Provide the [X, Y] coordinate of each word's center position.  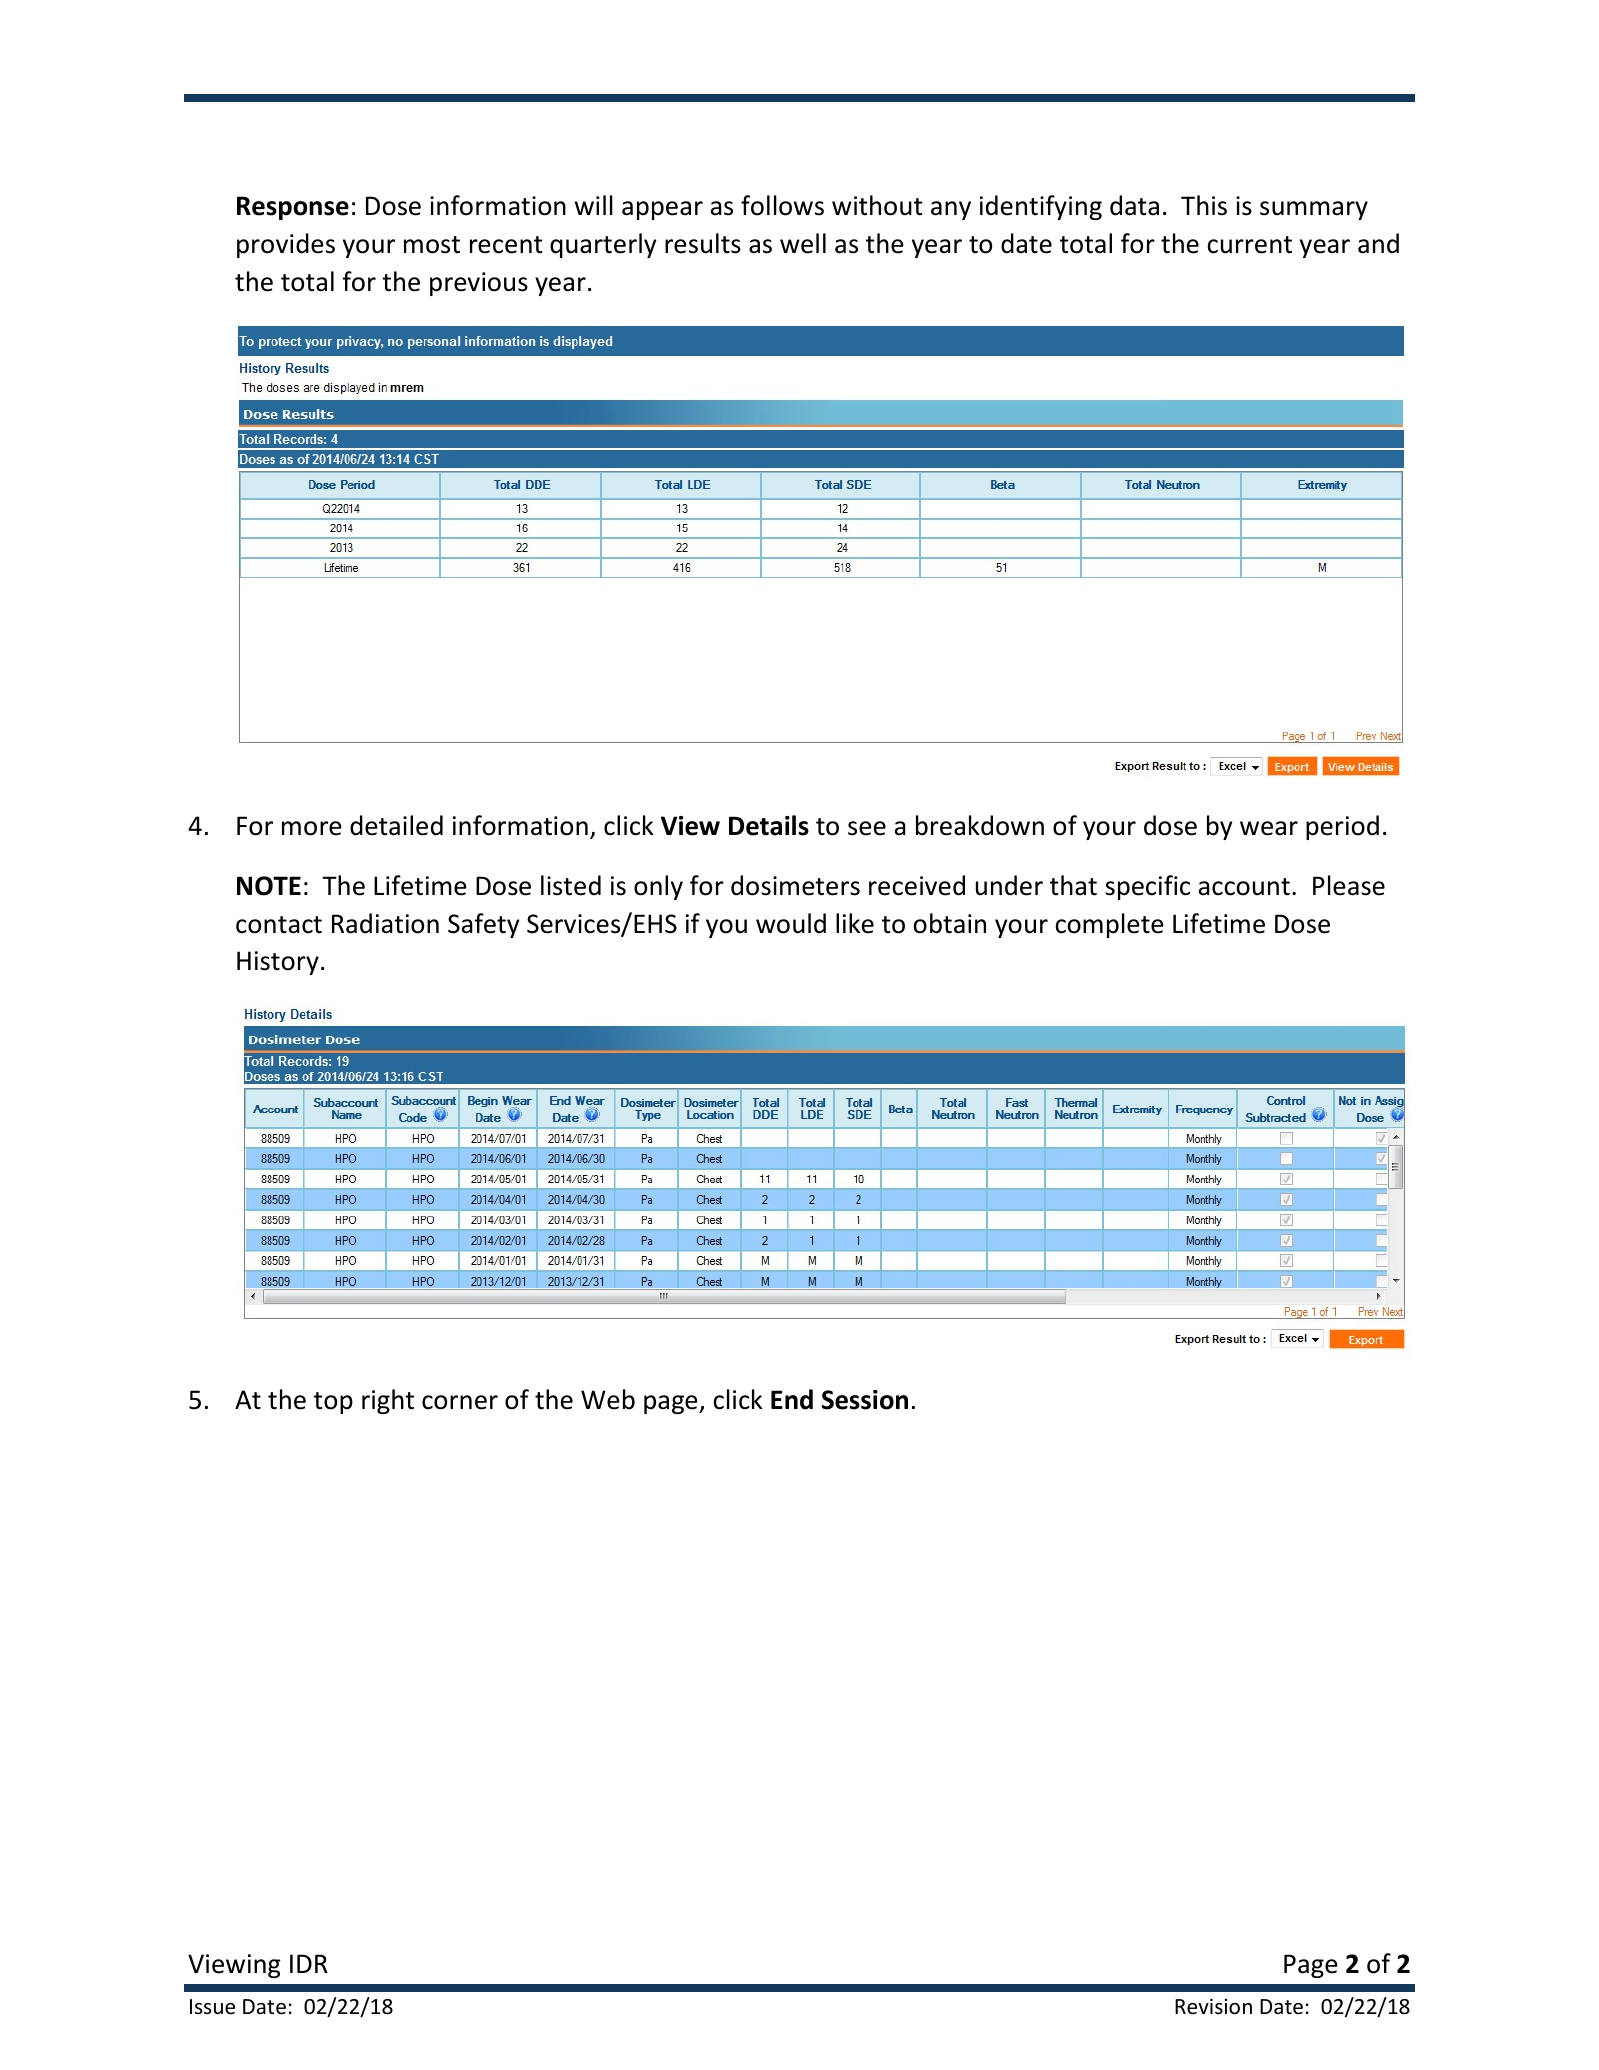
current [1249, 245]
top [333, 1403]
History [278, 963]
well [803, 243]
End [792, 1399]
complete [1109, 925]
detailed [396, 825]
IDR [309, 1963]
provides [286, 245]
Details [769, 825]
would [791, 923]
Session [865, 1400]
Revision [1213, 2006]
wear [1269, 828]
